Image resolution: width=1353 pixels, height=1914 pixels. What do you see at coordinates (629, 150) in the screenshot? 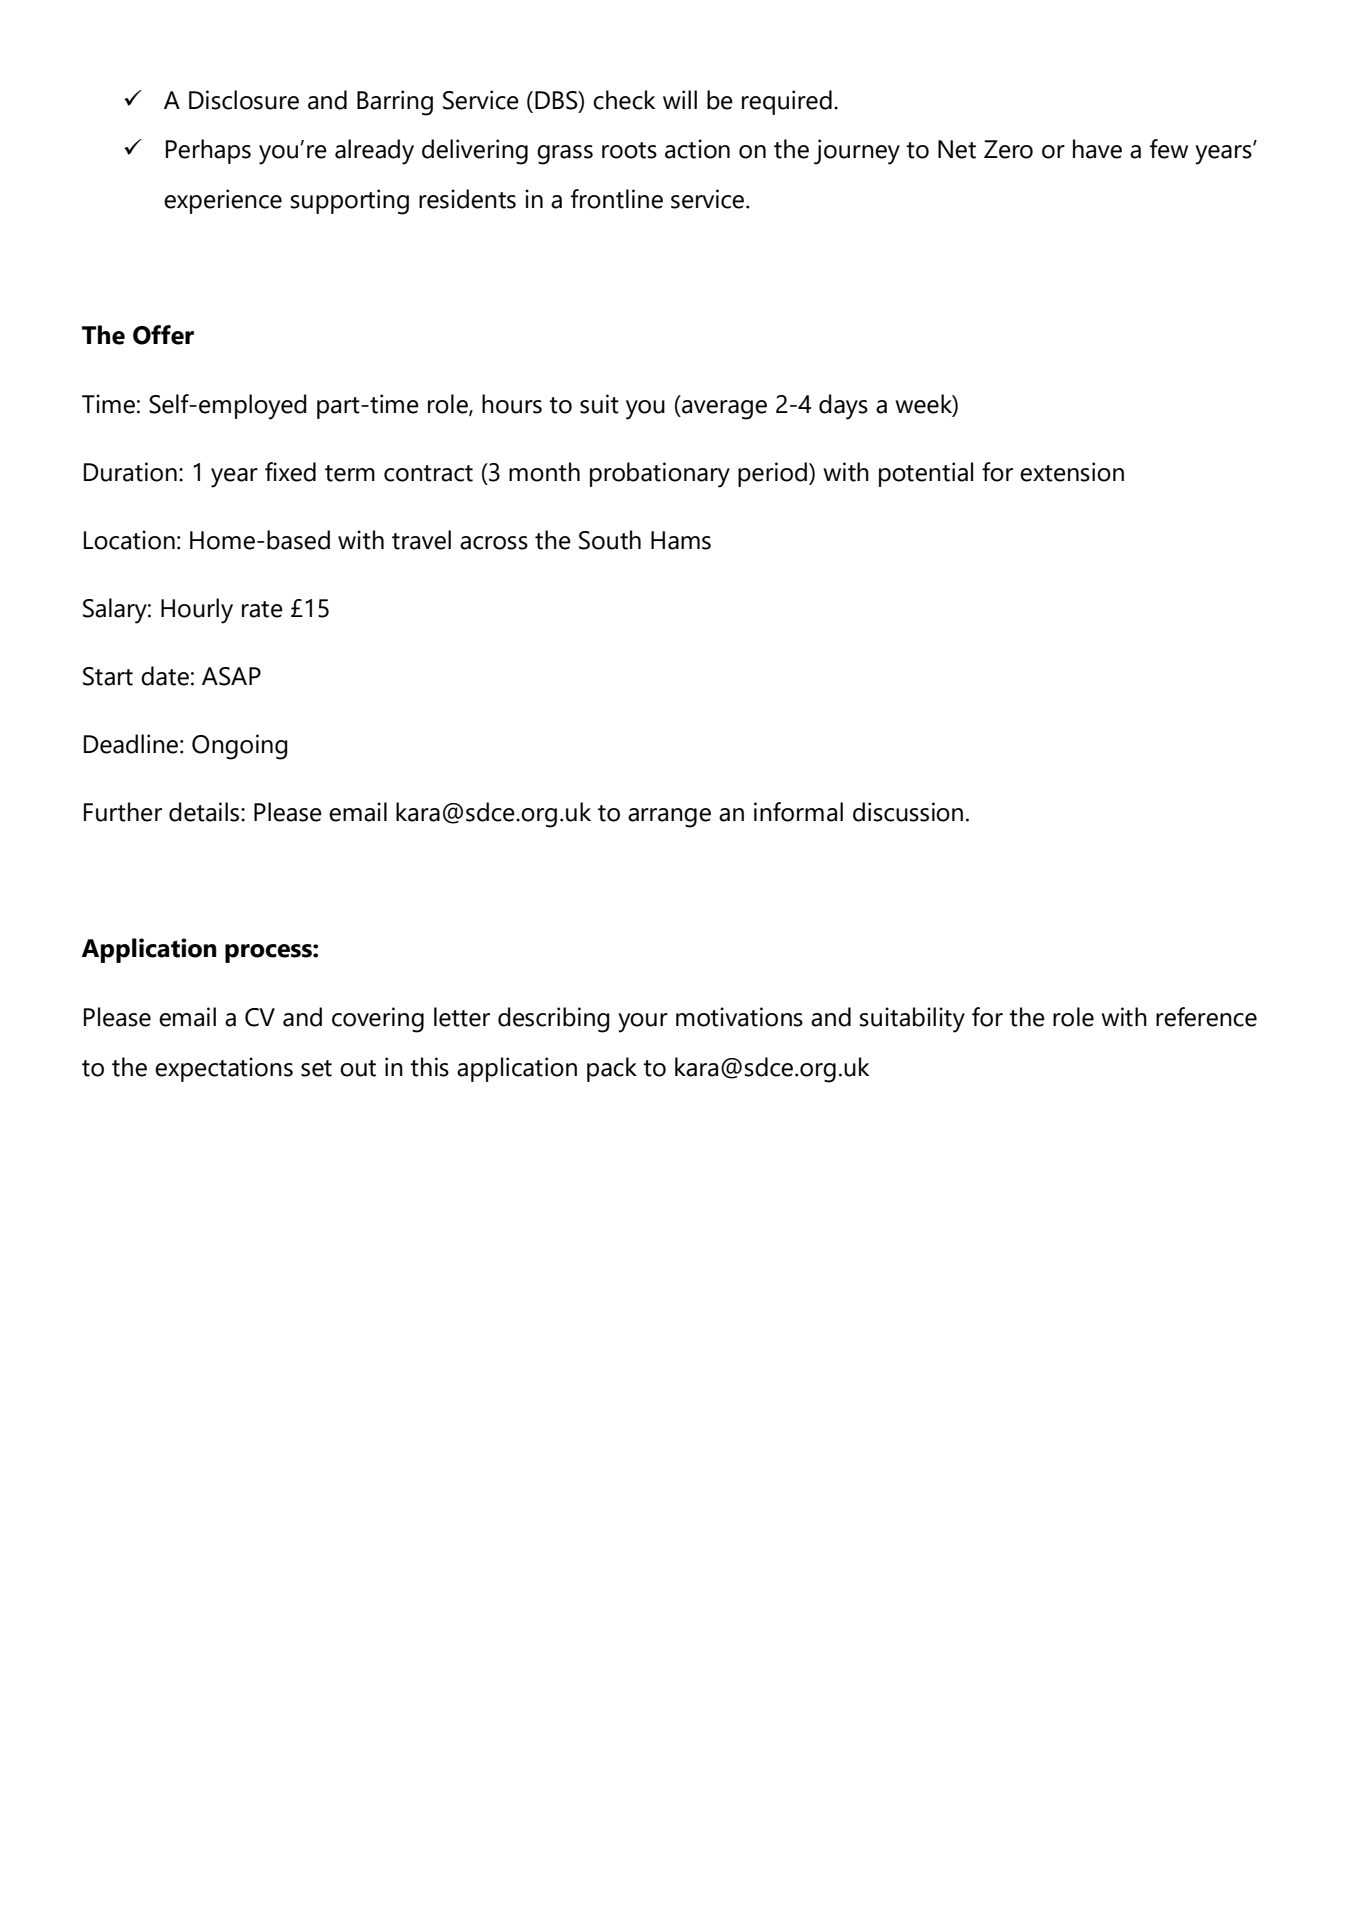
I see `roots` at bounding box center [629, 150].
